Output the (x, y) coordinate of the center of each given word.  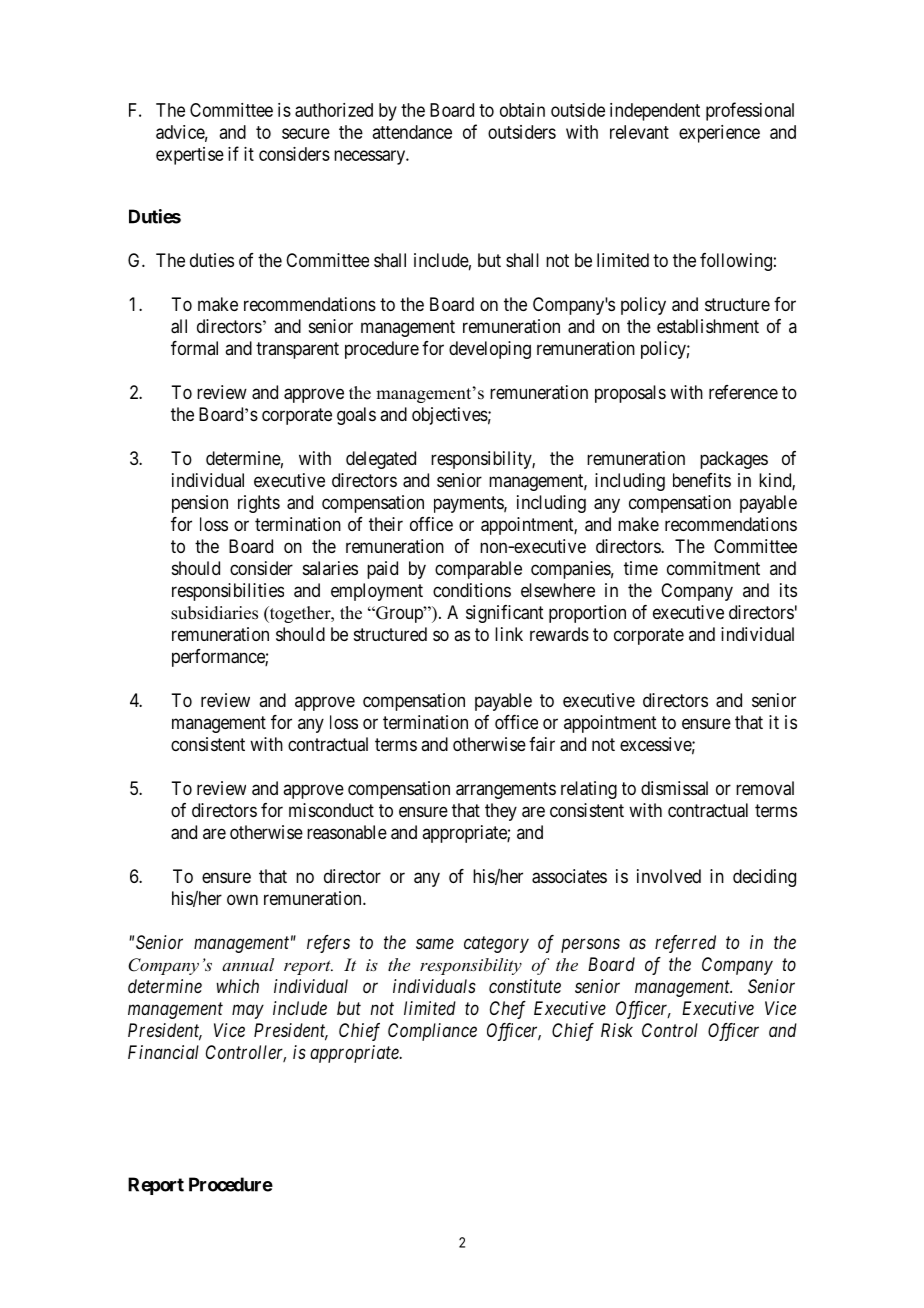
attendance (412, 132)
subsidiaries (214, 613)
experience (719, 134)
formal (194, 348)
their (386, 524)
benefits (702, 480)
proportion (587, 614)
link (509, 634)
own (242, 899)
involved (669, 876)
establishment (708, 326)
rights (259, 504)
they (501, 812)
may (248, 1011)
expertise (190, 156)
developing (490, 350)
